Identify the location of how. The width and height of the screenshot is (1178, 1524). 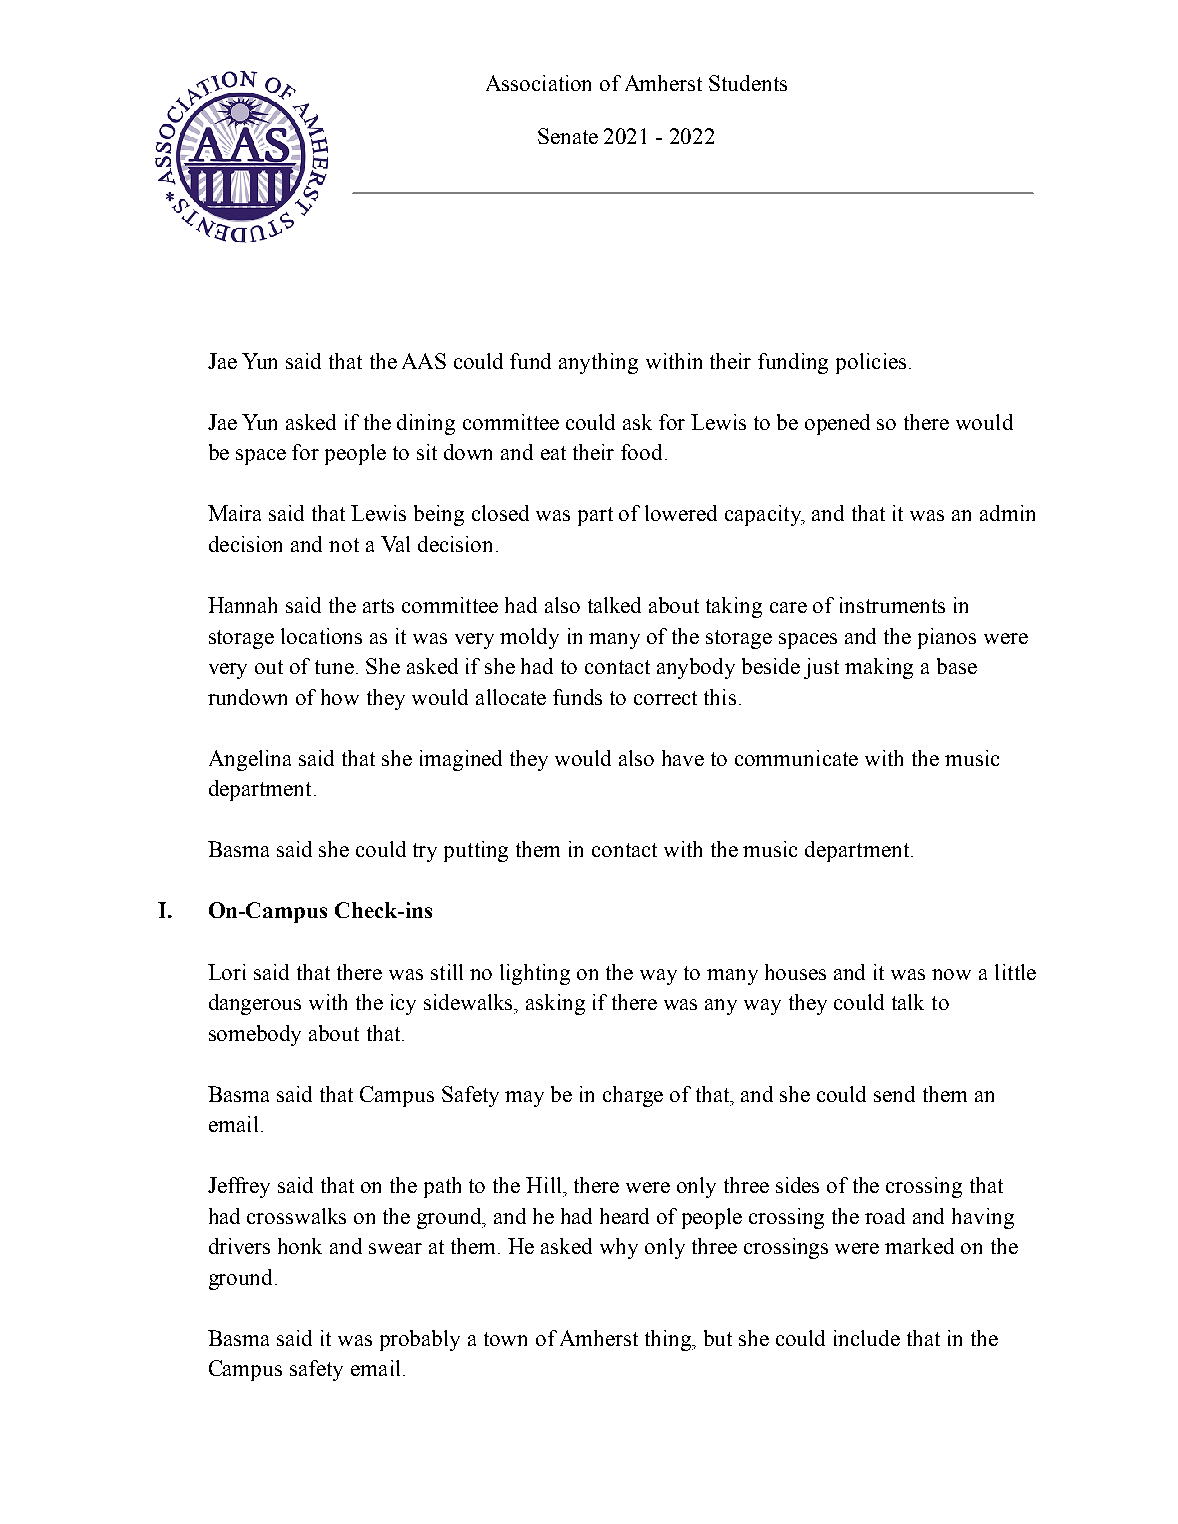
(340, 697).
